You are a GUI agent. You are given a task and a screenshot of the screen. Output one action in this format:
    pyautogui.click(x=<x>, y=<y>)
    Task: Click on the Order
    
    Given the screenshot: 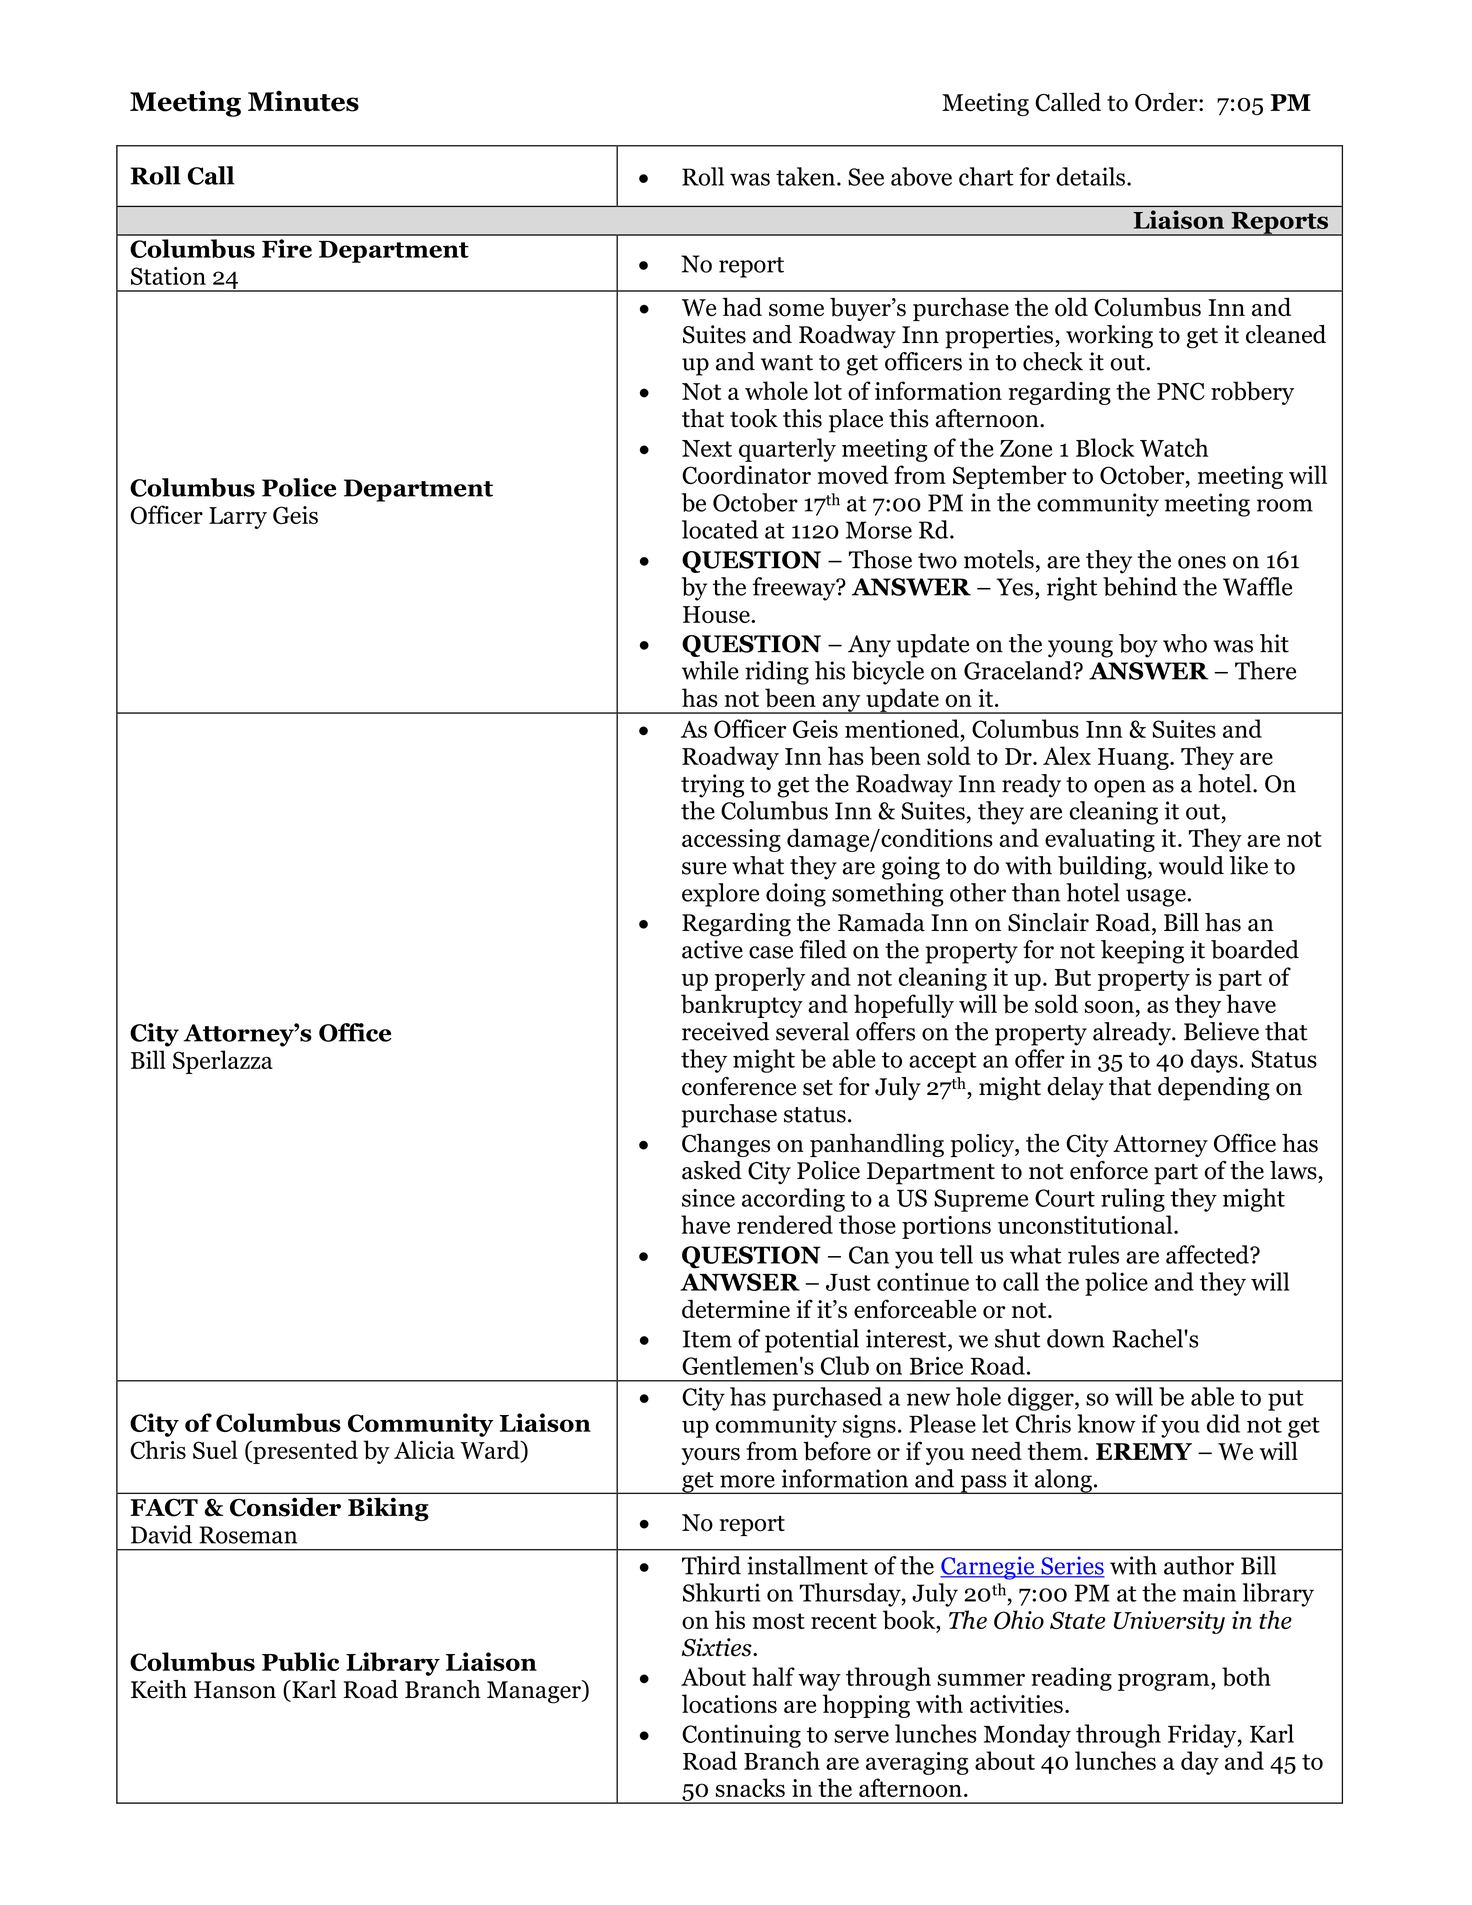 What is the action you would take?
    pyautogui.click(x=1167, y=102)
